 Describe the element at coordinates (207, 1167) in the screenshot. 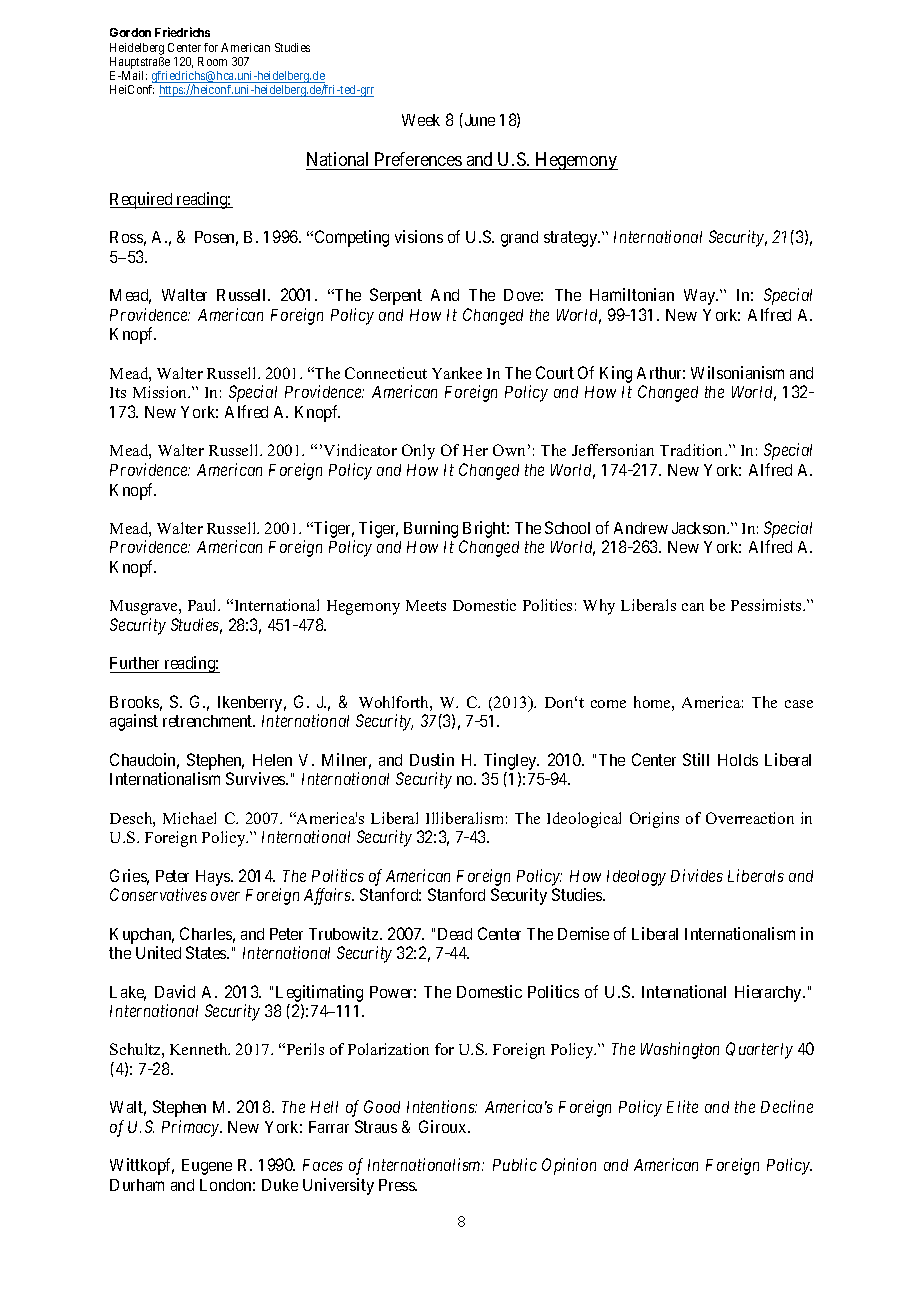

I see `Eugene` at that location.
